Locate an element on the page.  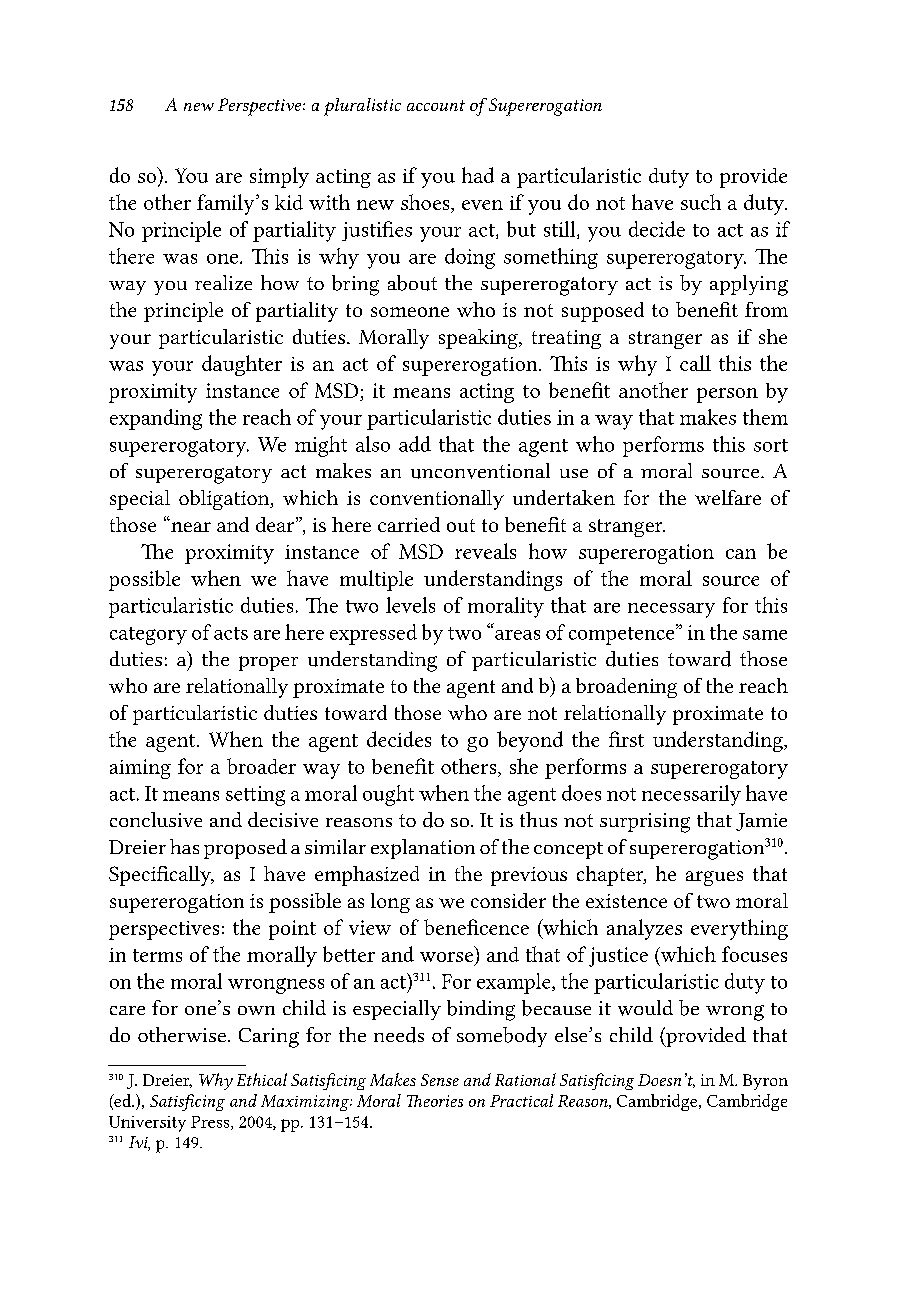
competence is located at coordinates (623, 634).
